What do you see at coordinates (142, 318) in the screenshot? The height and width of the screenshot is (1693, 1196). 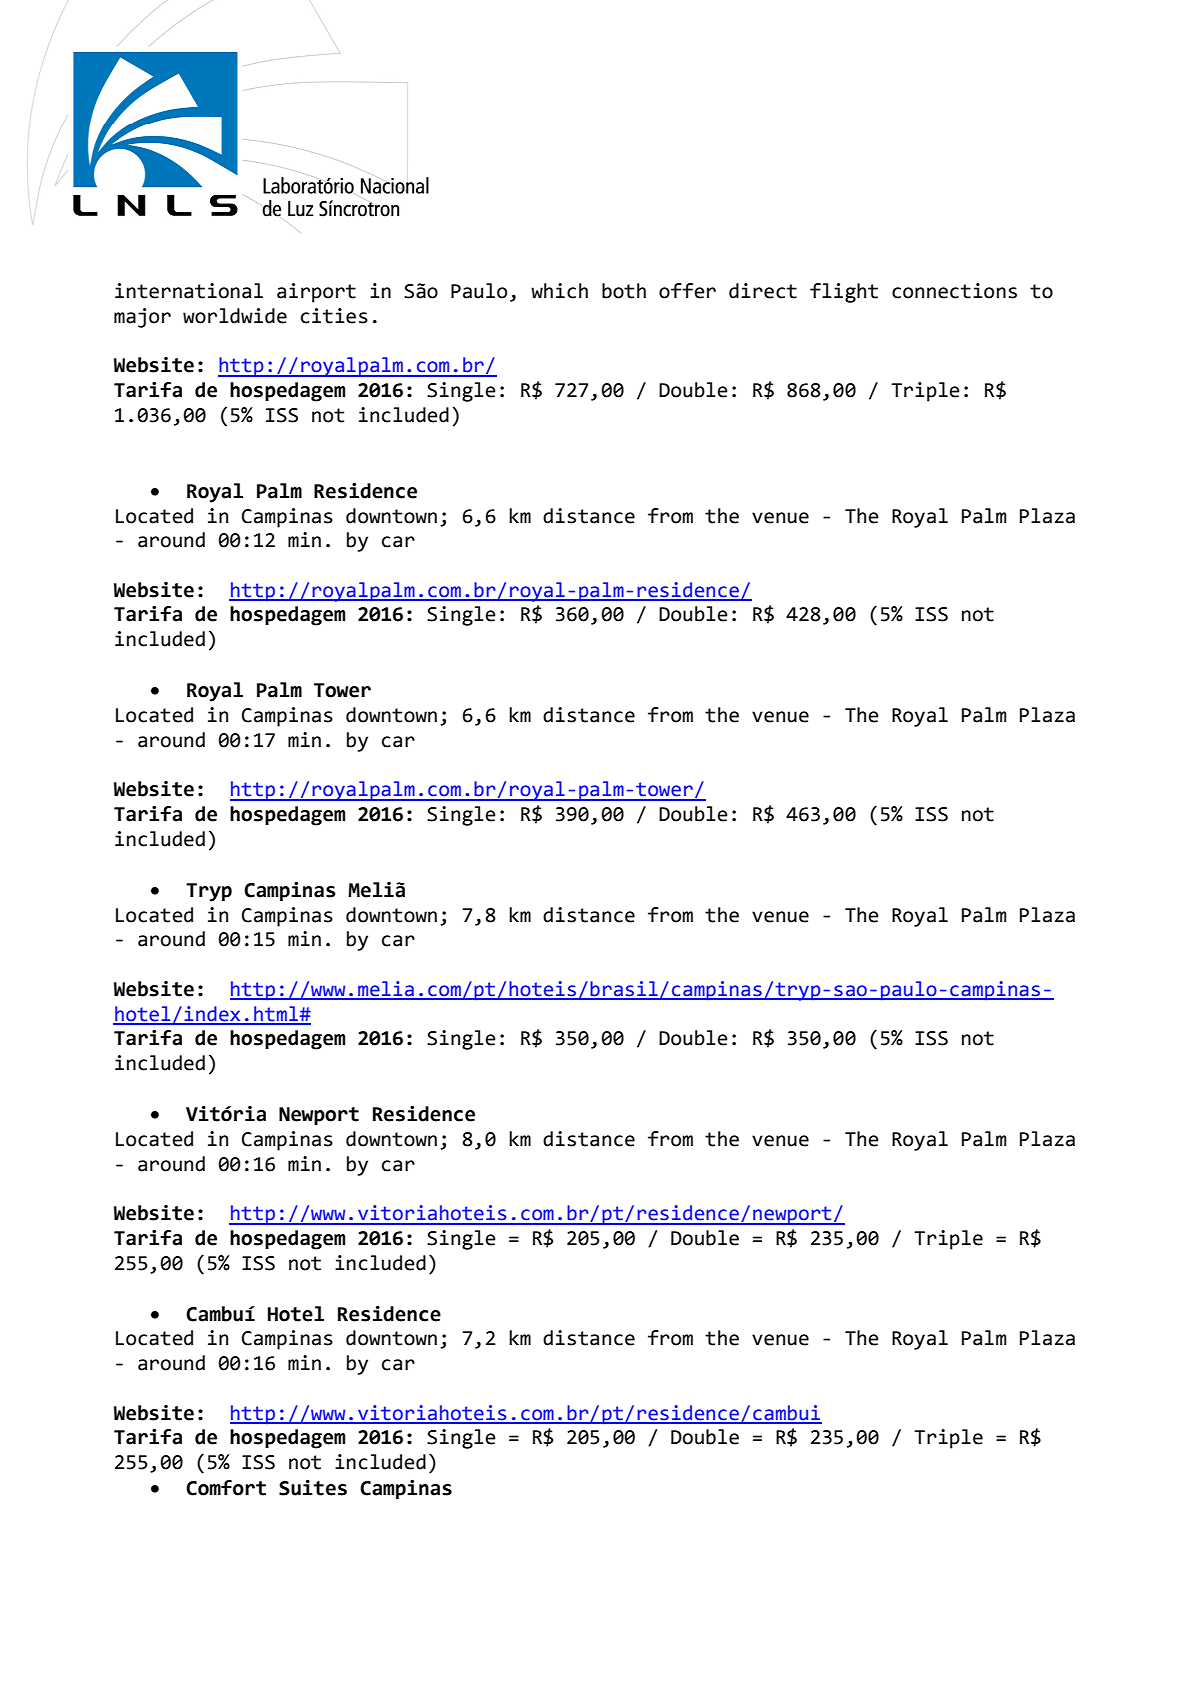 I see `major` at bounding box center [142, 318].
